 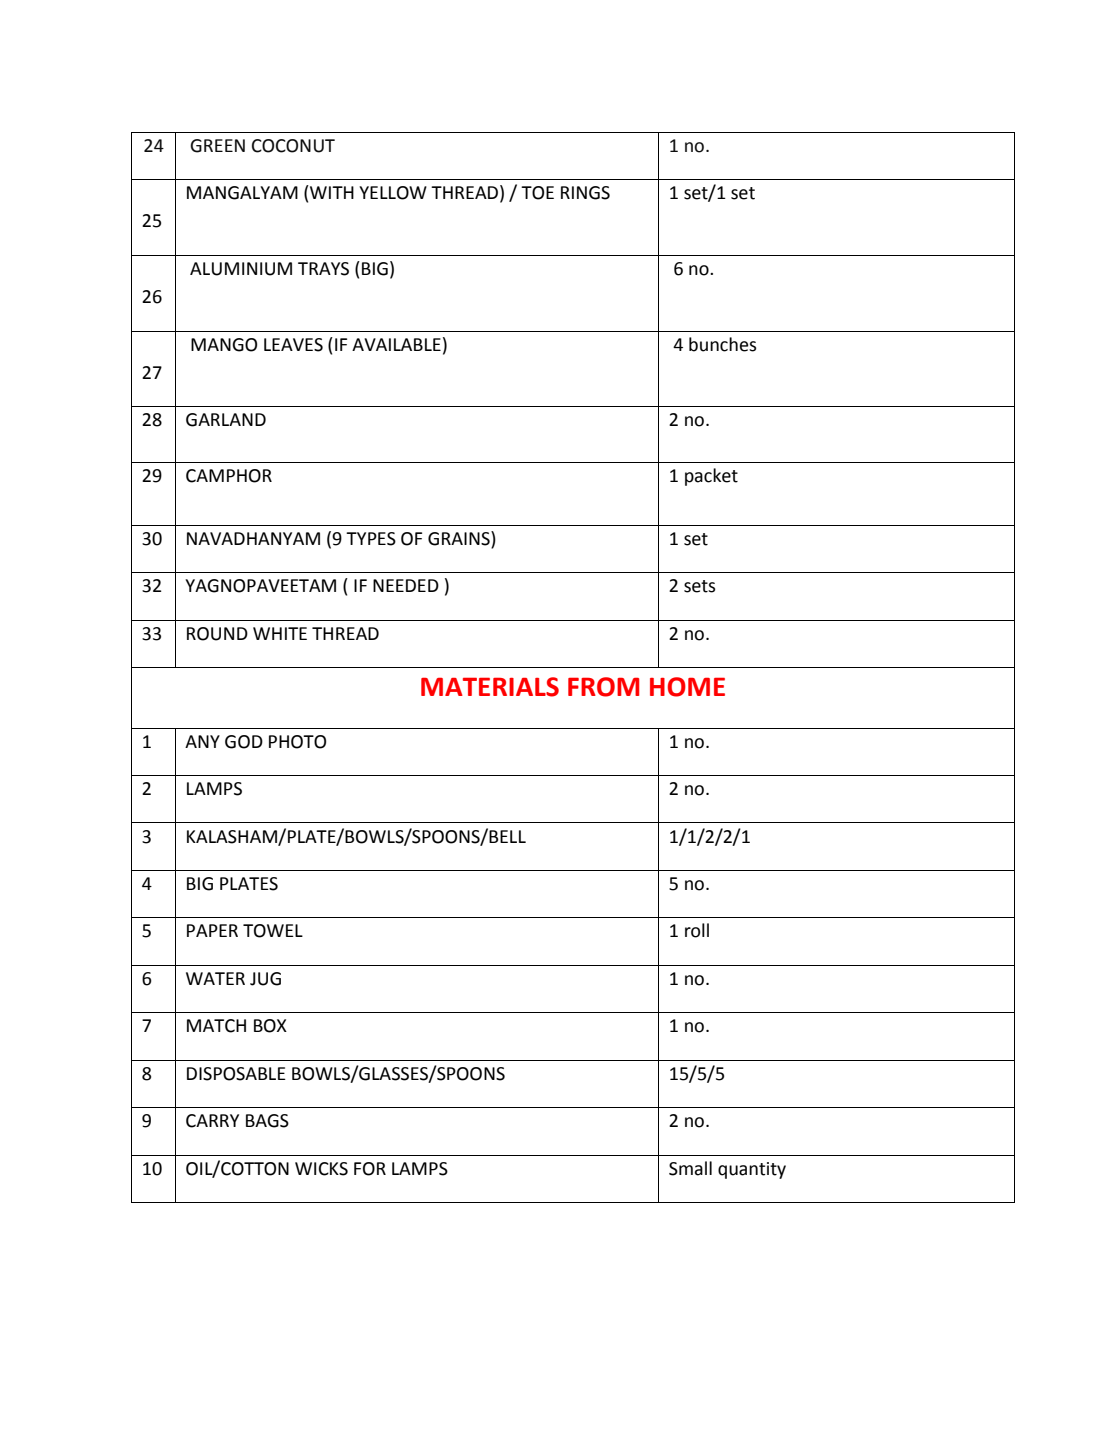 What do you see at coordinates (396, 344) in the document?
I see `AVAILABLE` at bounding box center [396, 344].
